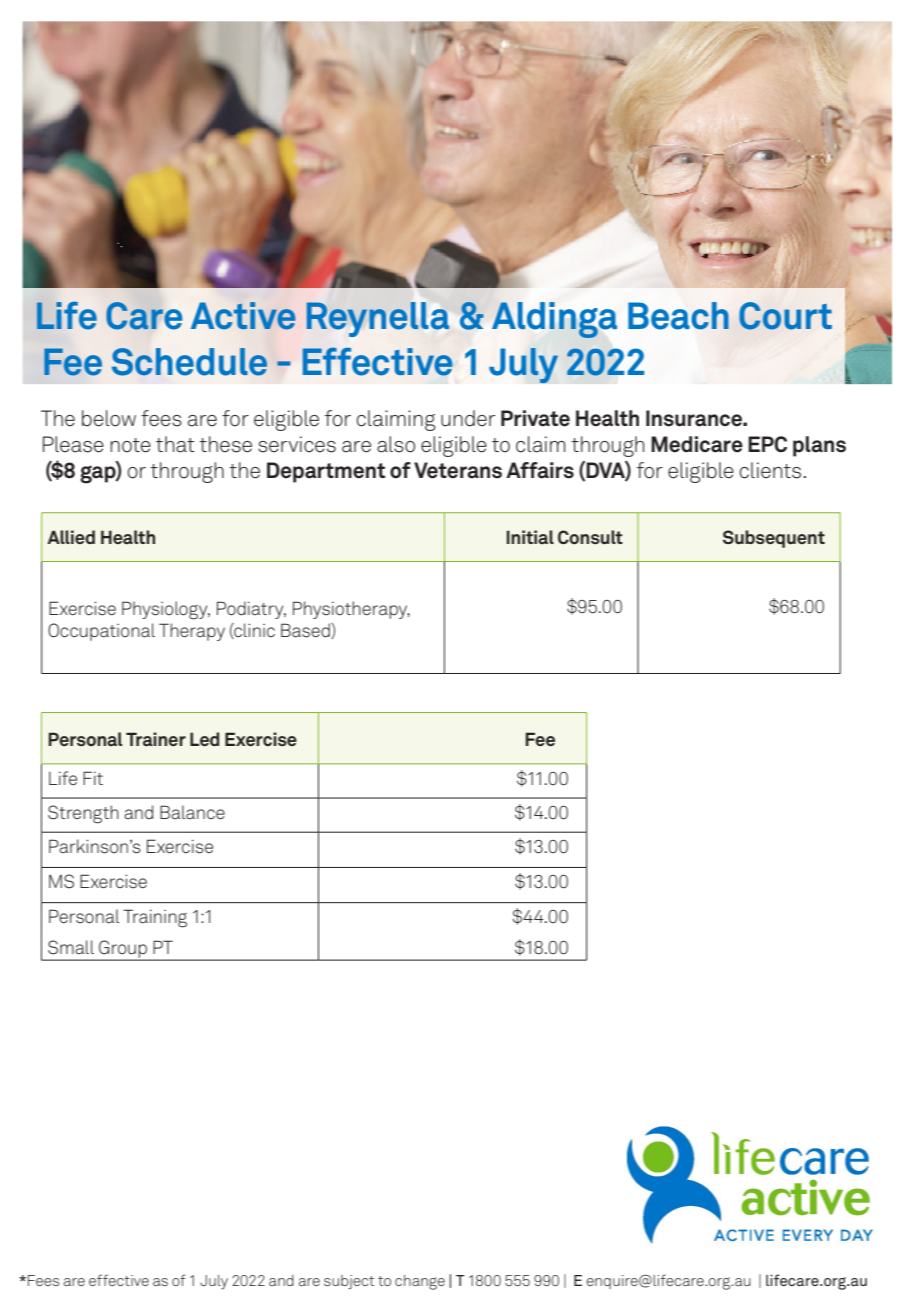 This screenshot has width=924, height=1308. Describe the element at coordinates (204, 739) in the screenshot. I see `Led` at that location.
